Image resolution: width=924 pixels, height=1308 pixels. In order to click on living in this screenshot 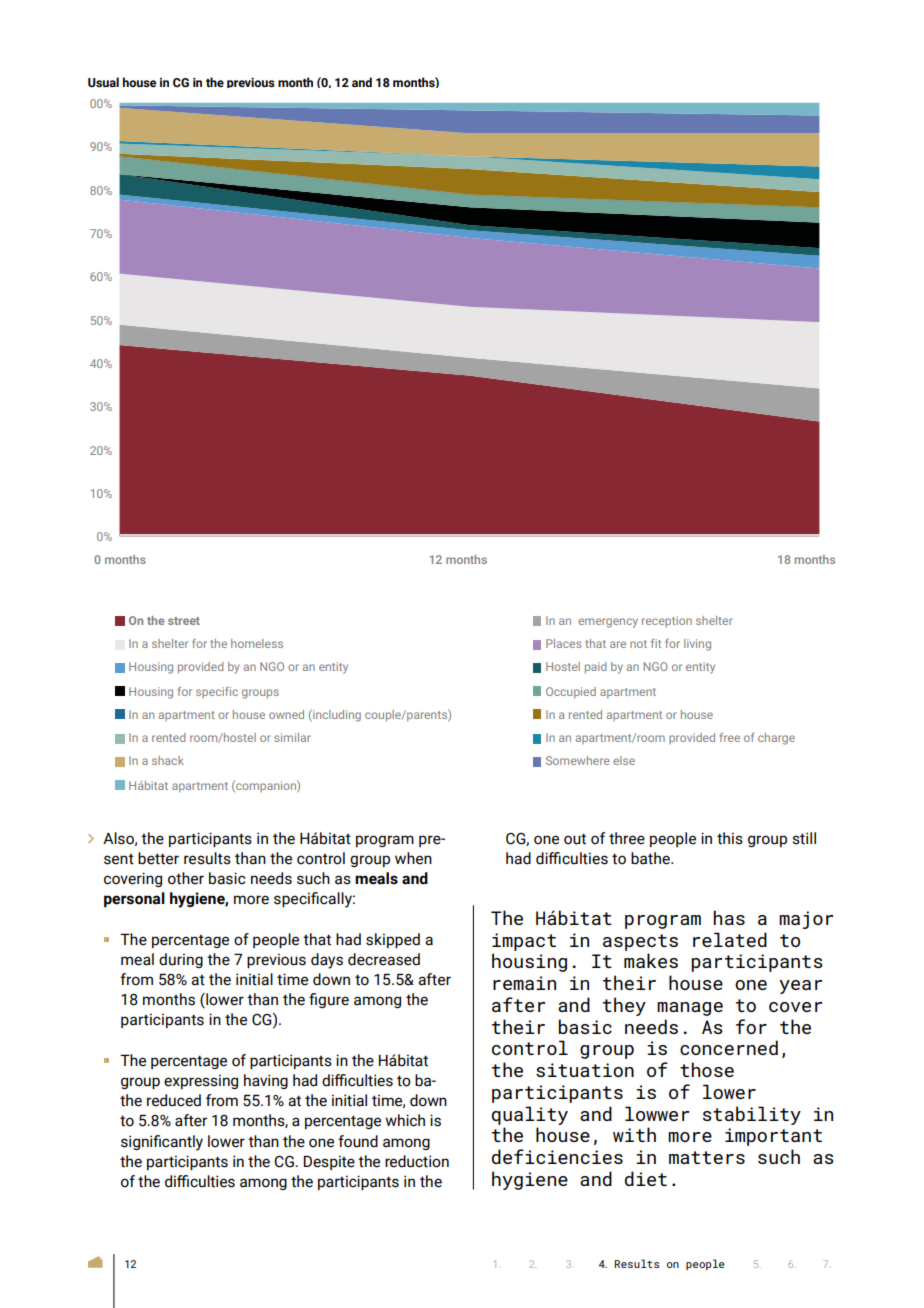, I will do `click(697, 645)`.
